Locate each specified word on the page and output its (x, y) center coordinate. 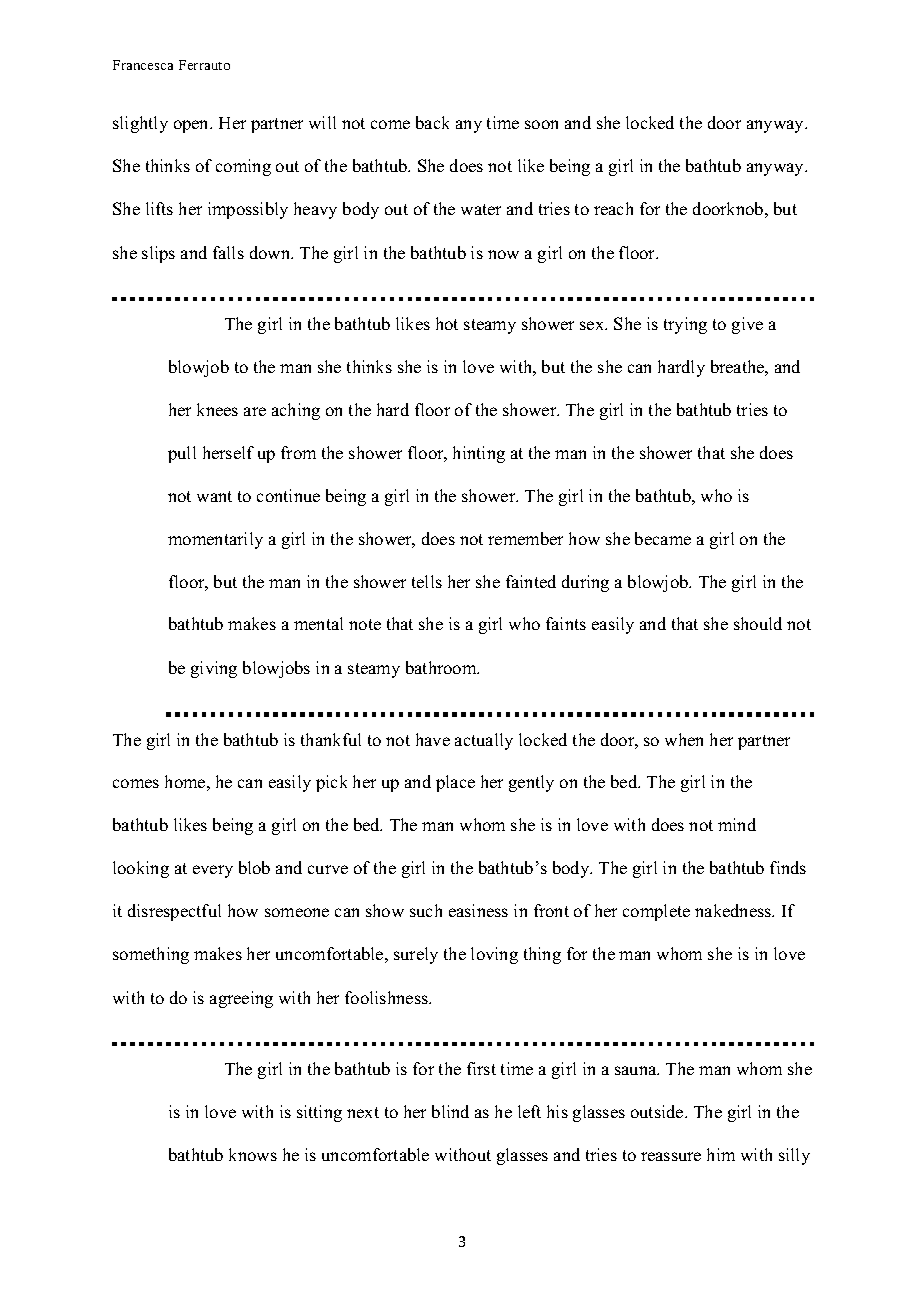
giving (214, 669)
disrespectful (174, 912)
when (684, 739)
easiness (478, 910)
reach (613, 208)
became (663, 538)
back (432, 122)
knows (253, 1154)
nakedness (734, 910)
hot (447, 323)
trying (685, 325)
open (193, 126)
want (214, 496)
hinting (479, 454)
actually (484, 741)
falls (228, 252)
